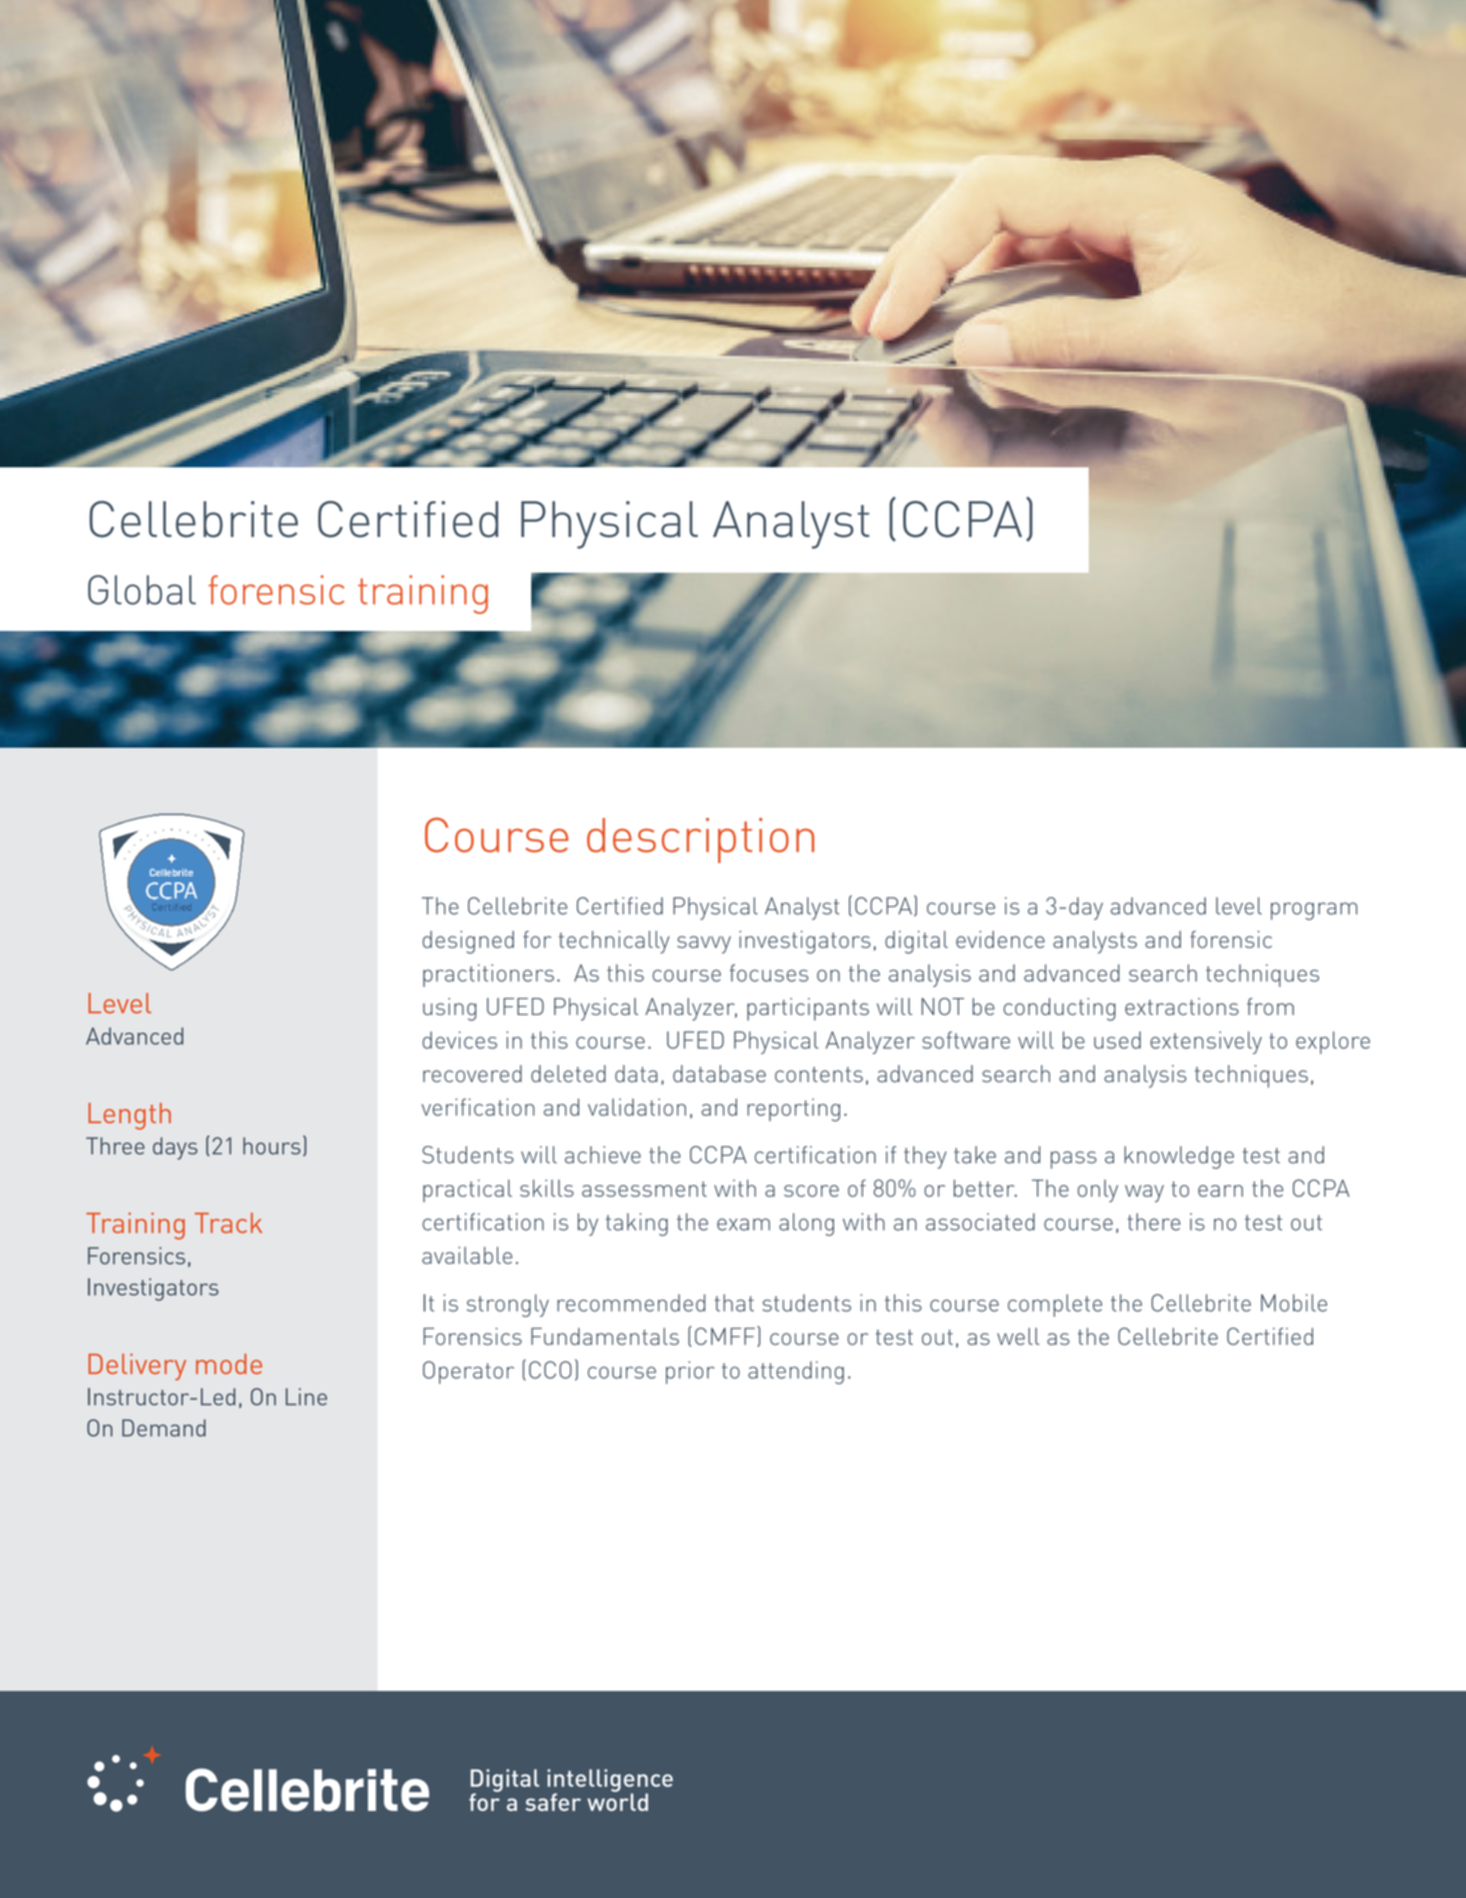 This page has height=1898, width=1466. I want to click on evidence, so click(1000, 939).
